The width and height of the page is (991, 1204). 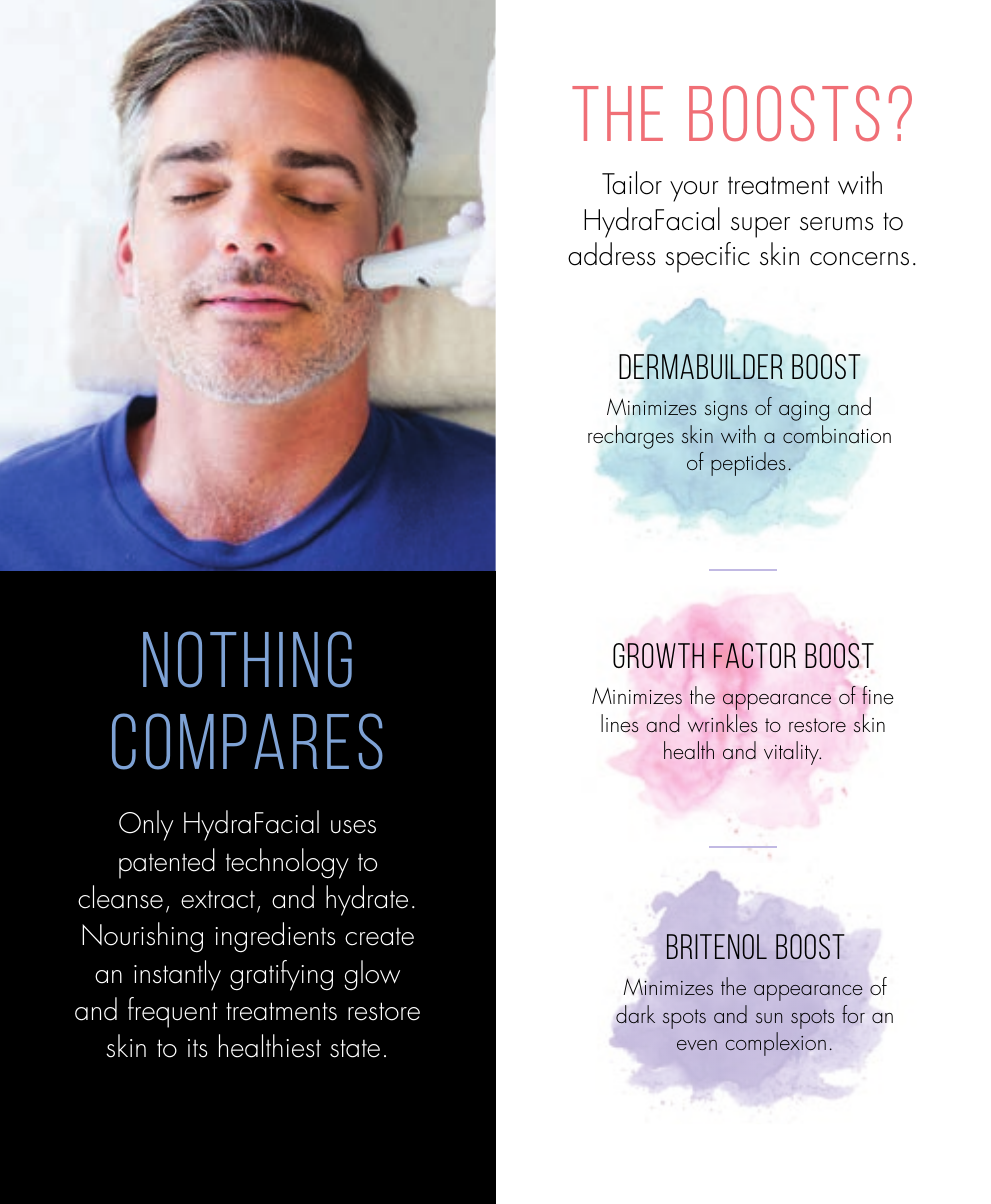 What do you see at coordinates (631, 437) in the page?
I see `recharges` at bounding box center [631, 437].
